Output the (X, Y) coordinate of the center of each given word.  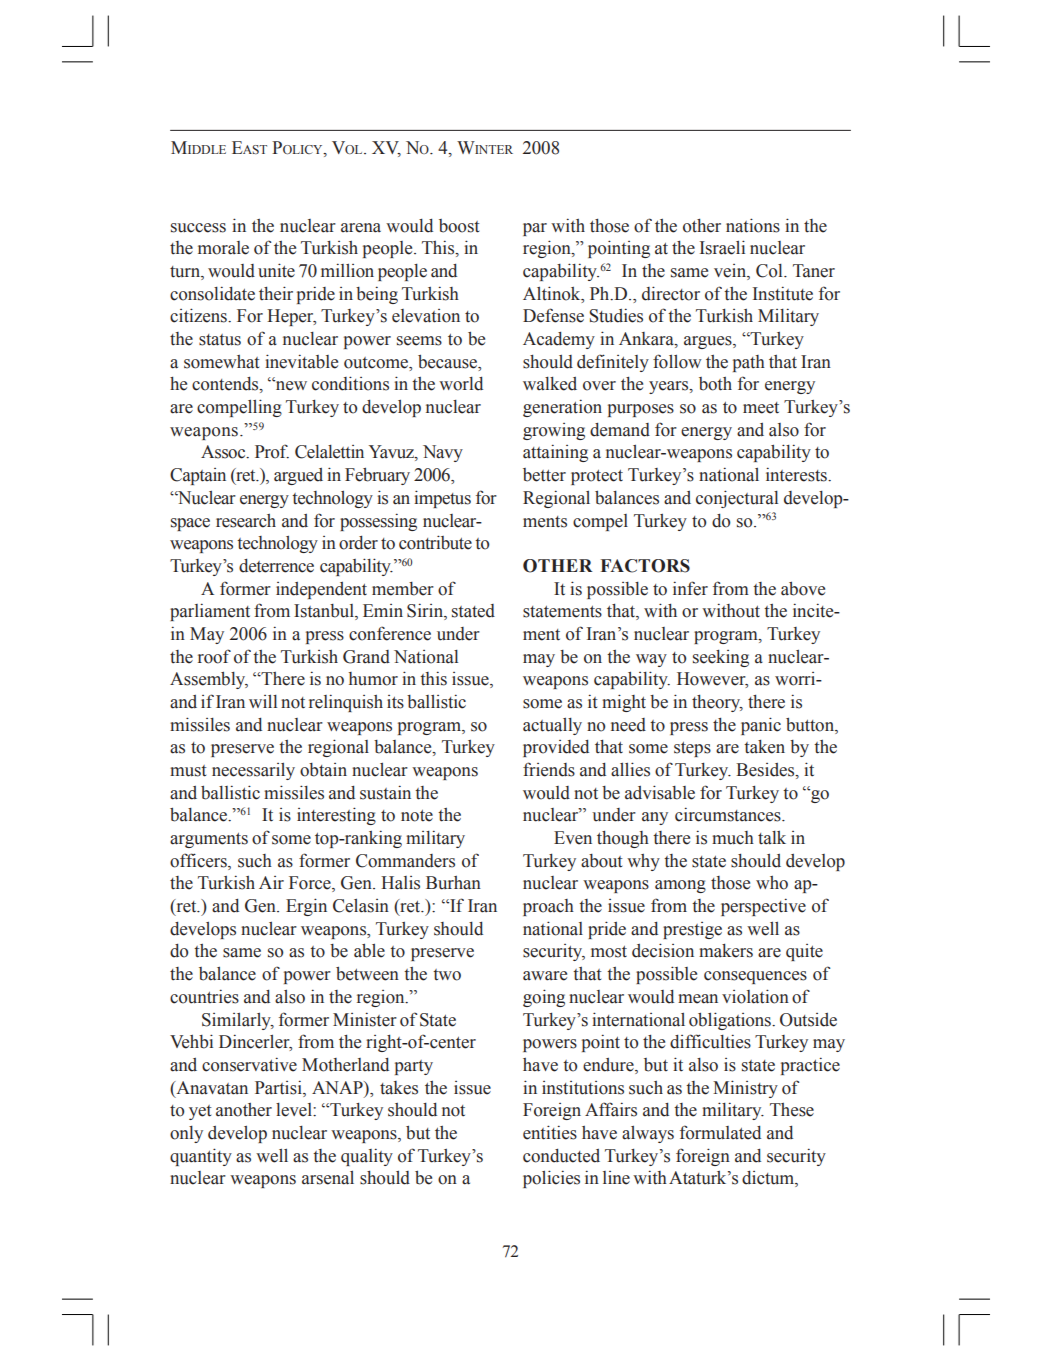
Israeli (722, 247)
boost (459, 226)
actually (552, 726)
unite (276, 270)
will (263, 701)
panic (761, 726)
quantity (201, 1157)
